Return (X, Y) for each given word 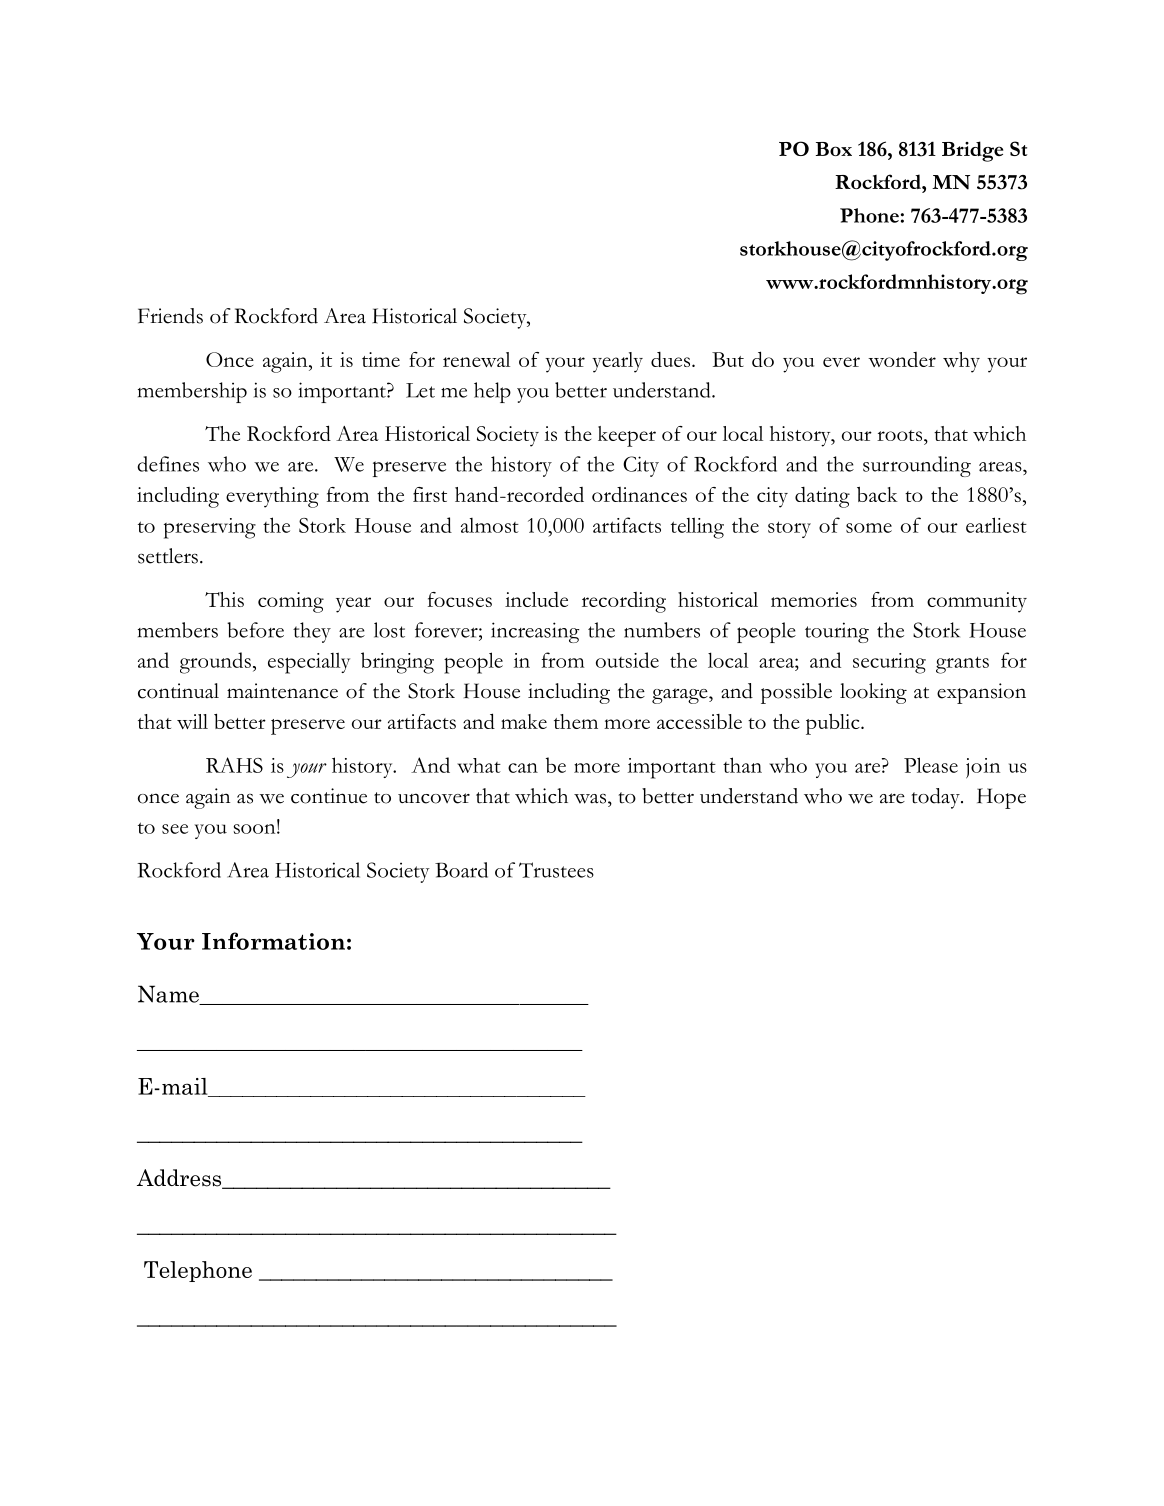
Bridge (972, 151)
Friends (170, 316)
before (255, 630)
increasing (535, 632)
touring (837, 632)
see (175, 829)
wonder (902, 359)
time (381, 359)
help (492, 392)
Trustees (556, 870)
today (936, 798)
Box (834, 149)
